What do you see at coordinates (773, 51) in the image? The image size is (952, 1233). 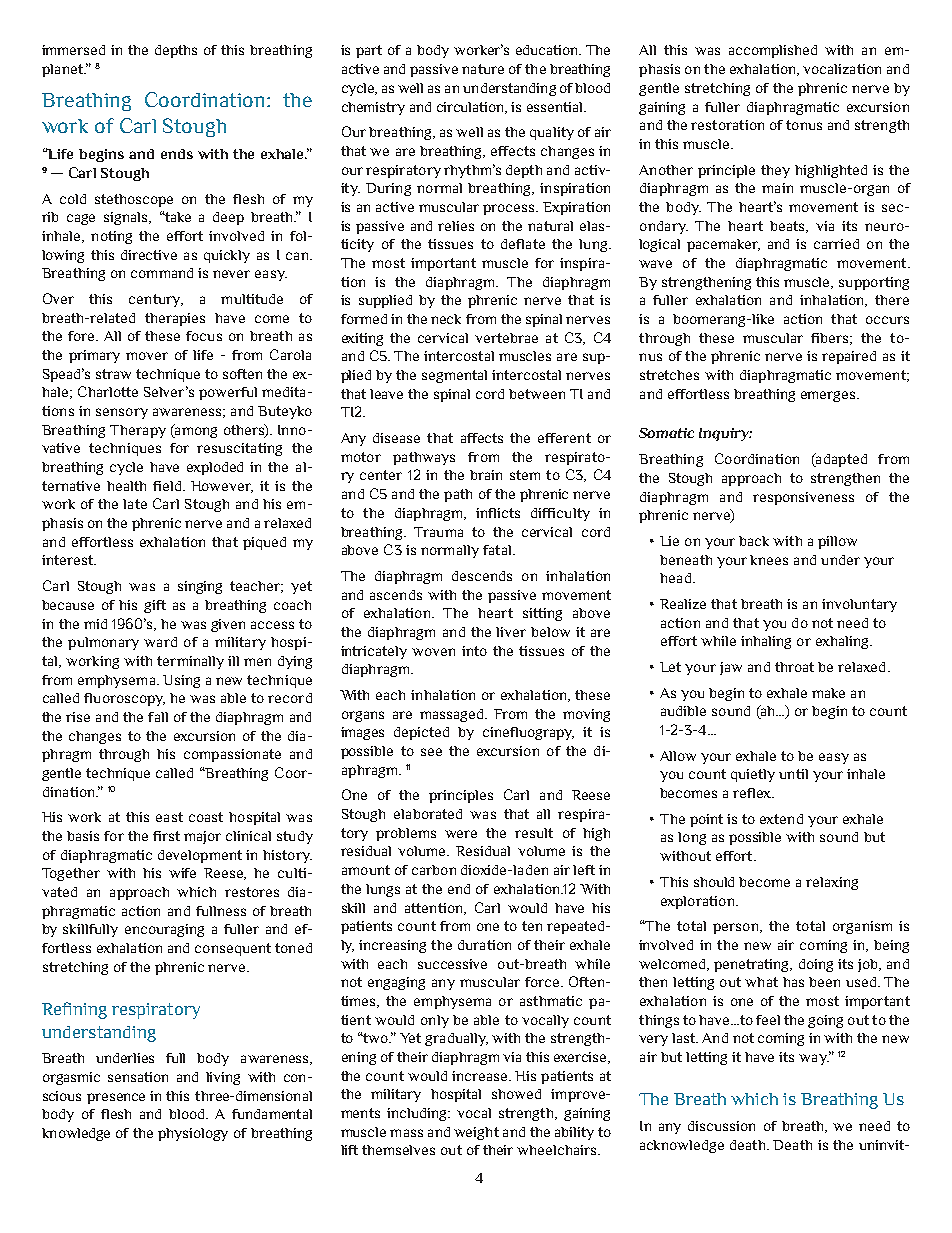 I see `accomplished` at bounding box center [773, 51].
